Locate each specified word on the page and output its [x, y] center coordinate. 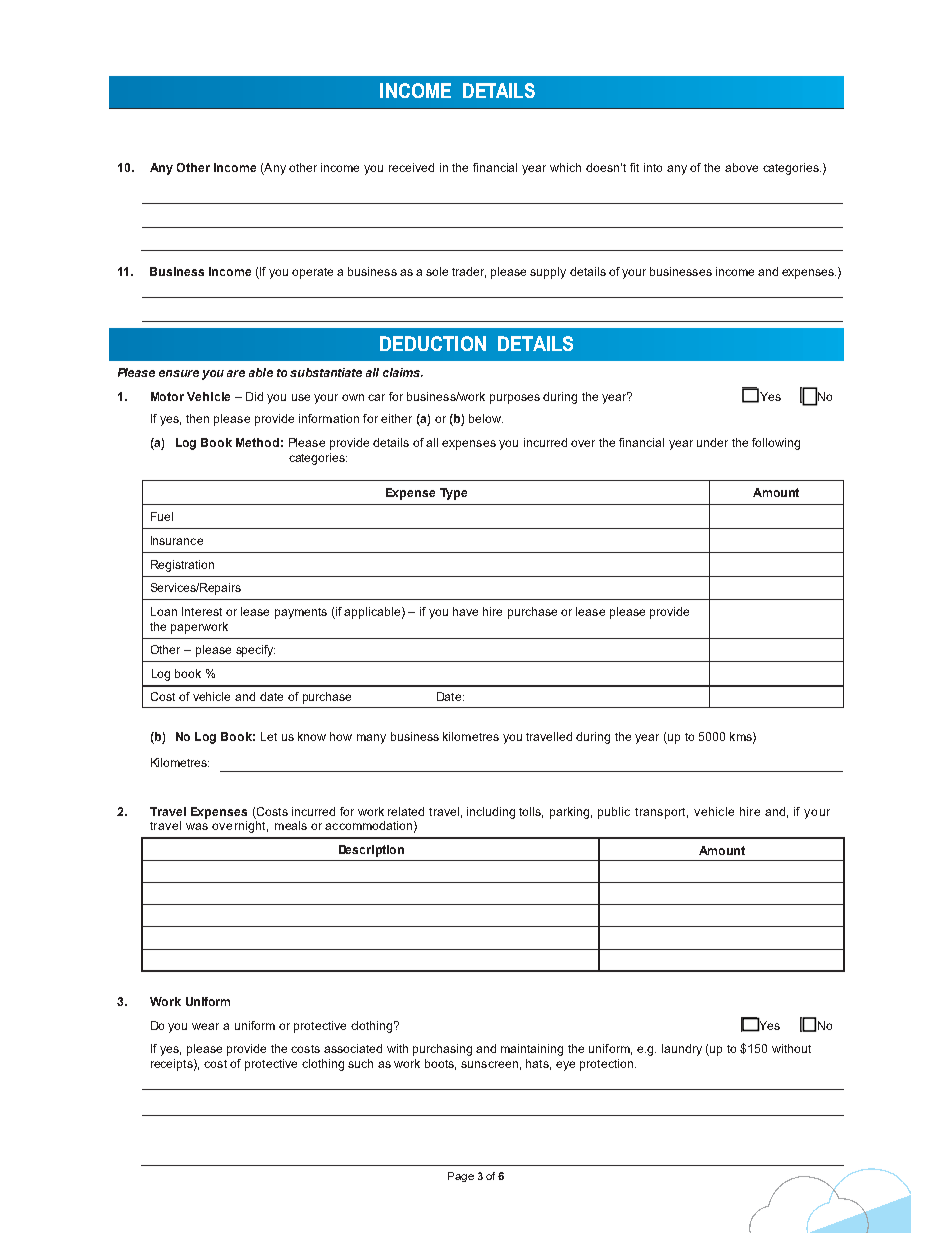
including [491, 813]
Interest [202, 611]
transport [661, 813]
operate [312, 273]
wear [205, 1026]
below [486, 418]
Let [269, 736]
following [776, 444]
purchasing [442, 1050]
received [411, 167]
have [465, 611]
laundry [682, 1050]
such [360, 1063]
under [712, 442]
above [741, 167]
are [236, 373]
